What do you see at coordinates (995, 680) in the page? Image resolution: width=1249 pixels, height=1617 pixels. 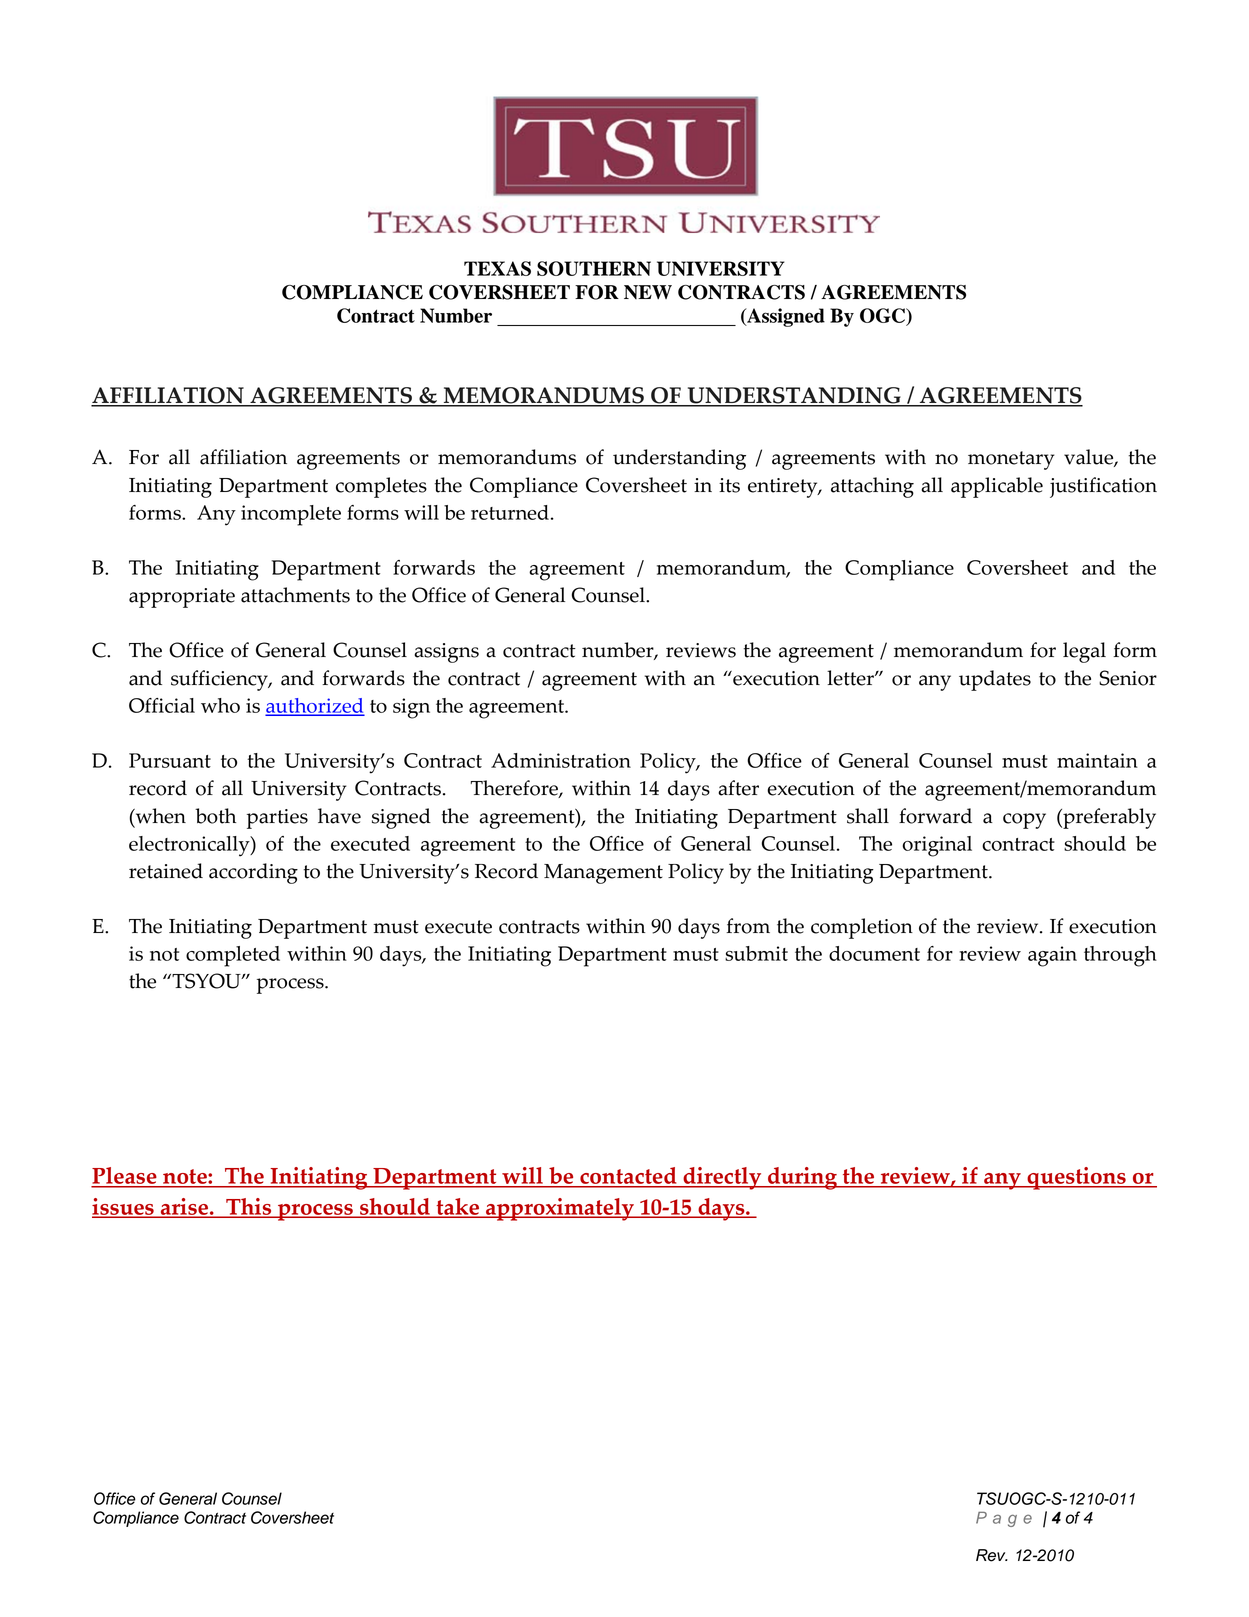 I see `updates` at bounding box center [995, 680].
